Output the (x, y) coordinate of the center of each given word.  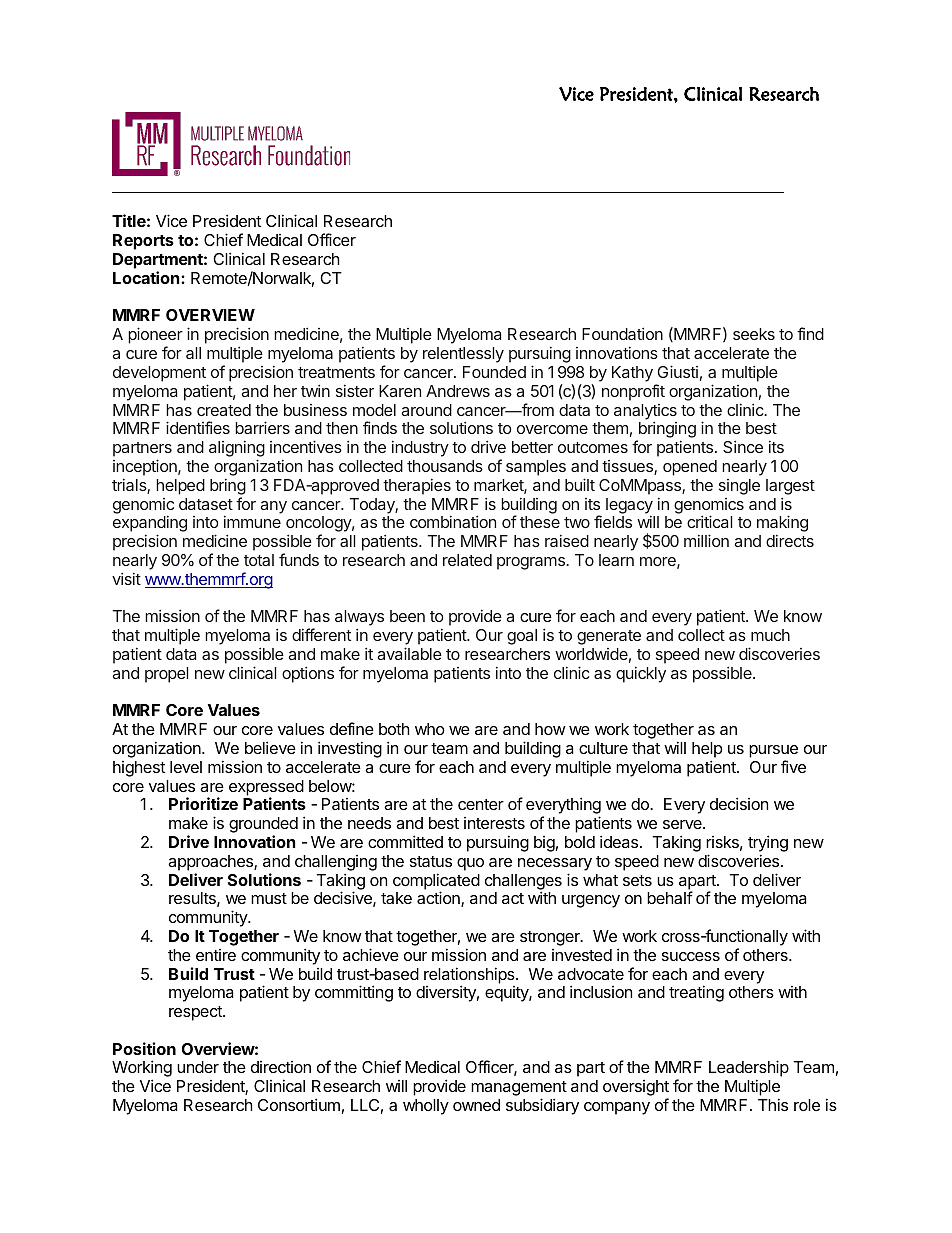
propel (166, 675)
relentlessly (463, 355)
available (409, 653)
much (770, 635)
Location (147, 277)
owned (476, 1105)
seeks (754, 334)
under (198, 1067)
